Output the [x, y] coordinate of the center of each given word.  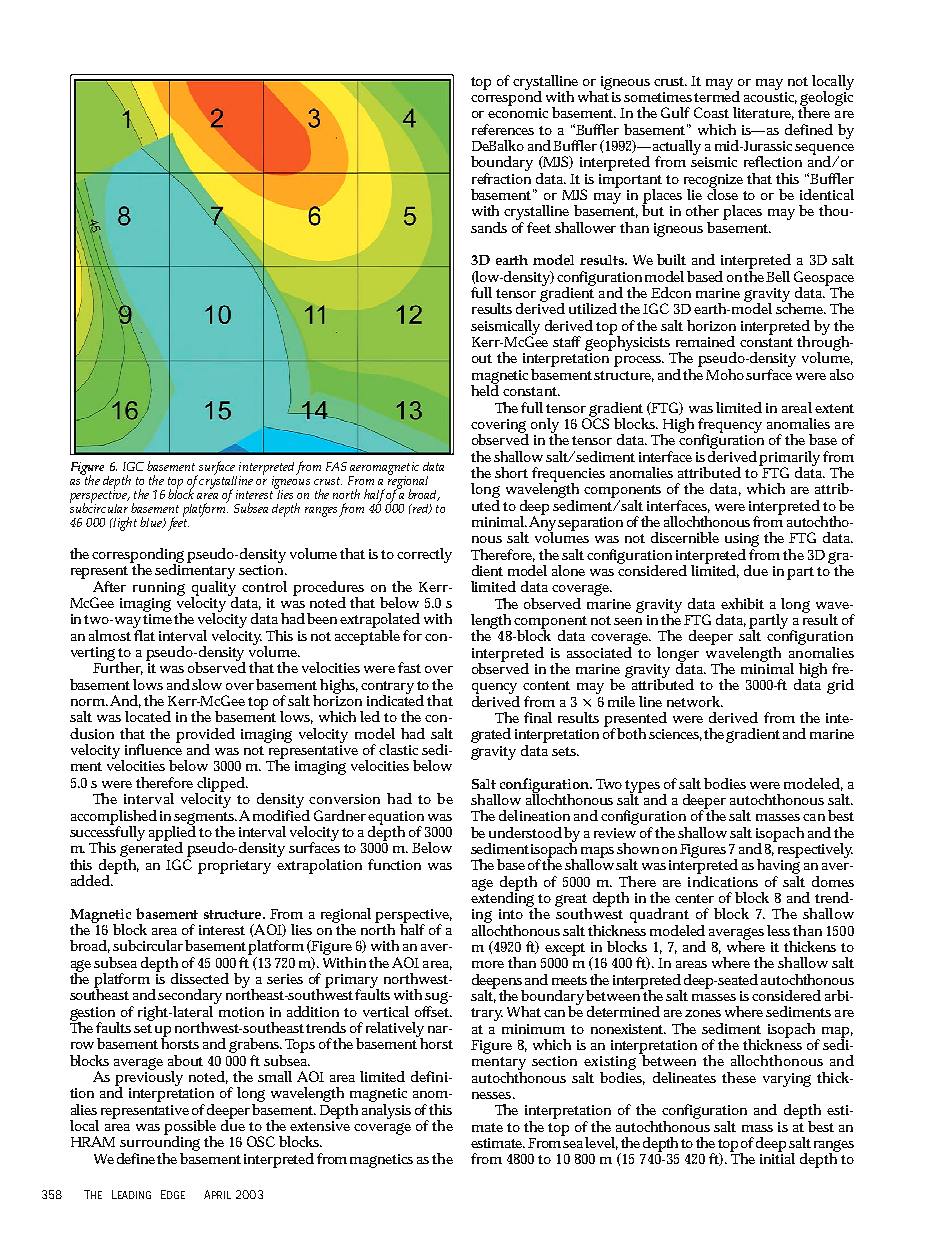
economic [518, 113]
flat [144, 634]
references [503, 129]
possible [190, 1128]
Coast [711, 112]
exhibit [742, 603]
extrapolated [380, 620]
